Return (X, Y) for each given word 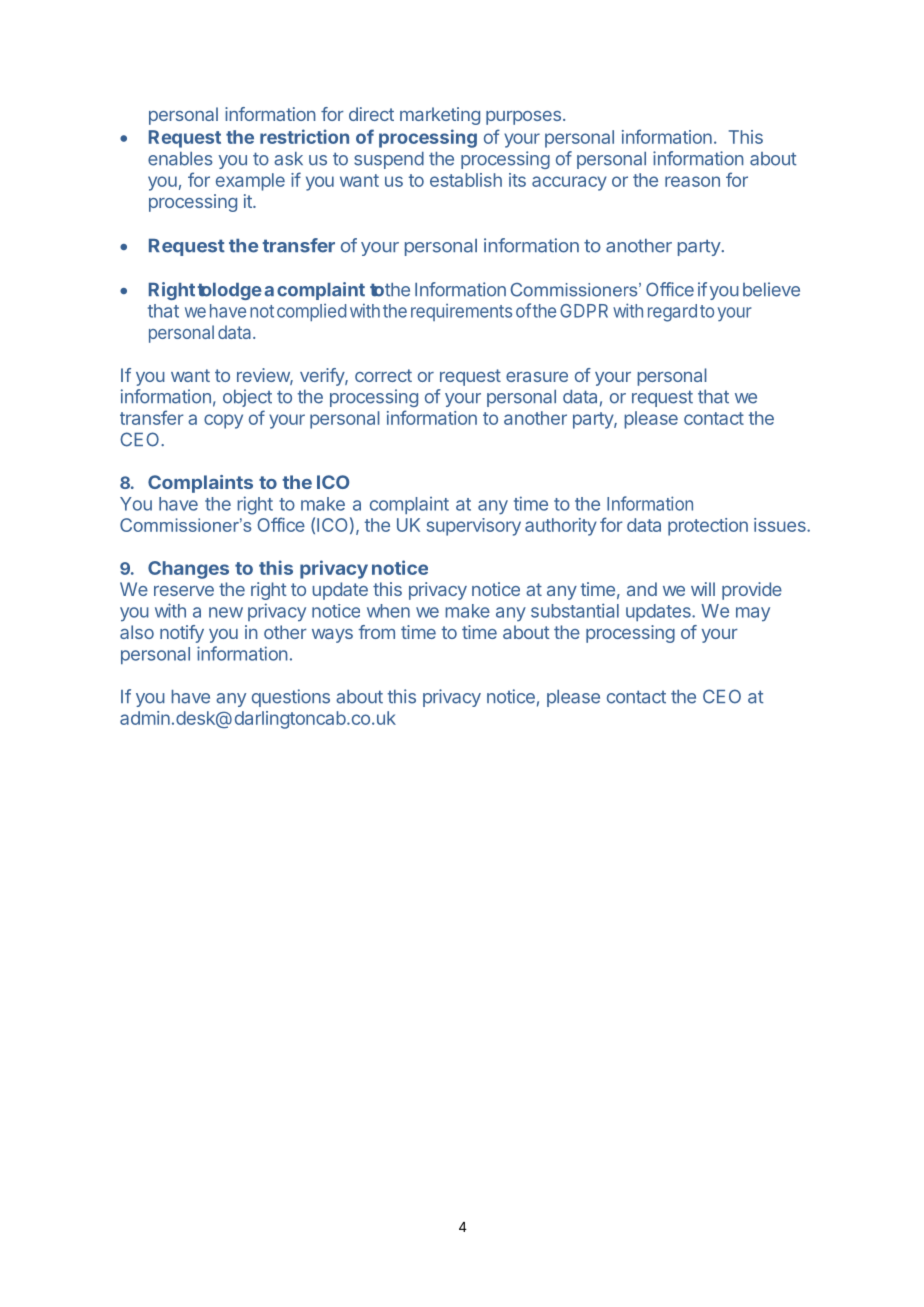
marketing (440, 116)
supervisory (474, 527)
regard (672, 313)
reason (692, 181)
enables (180, 159)
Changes (188, 570)
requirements (461, 312)
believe (771, 289)
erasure (537, 377)
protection (708, 527)
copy (223, 421)
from (376, 632)
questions (291, 698)
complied (311, 312)
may (753, 614)
